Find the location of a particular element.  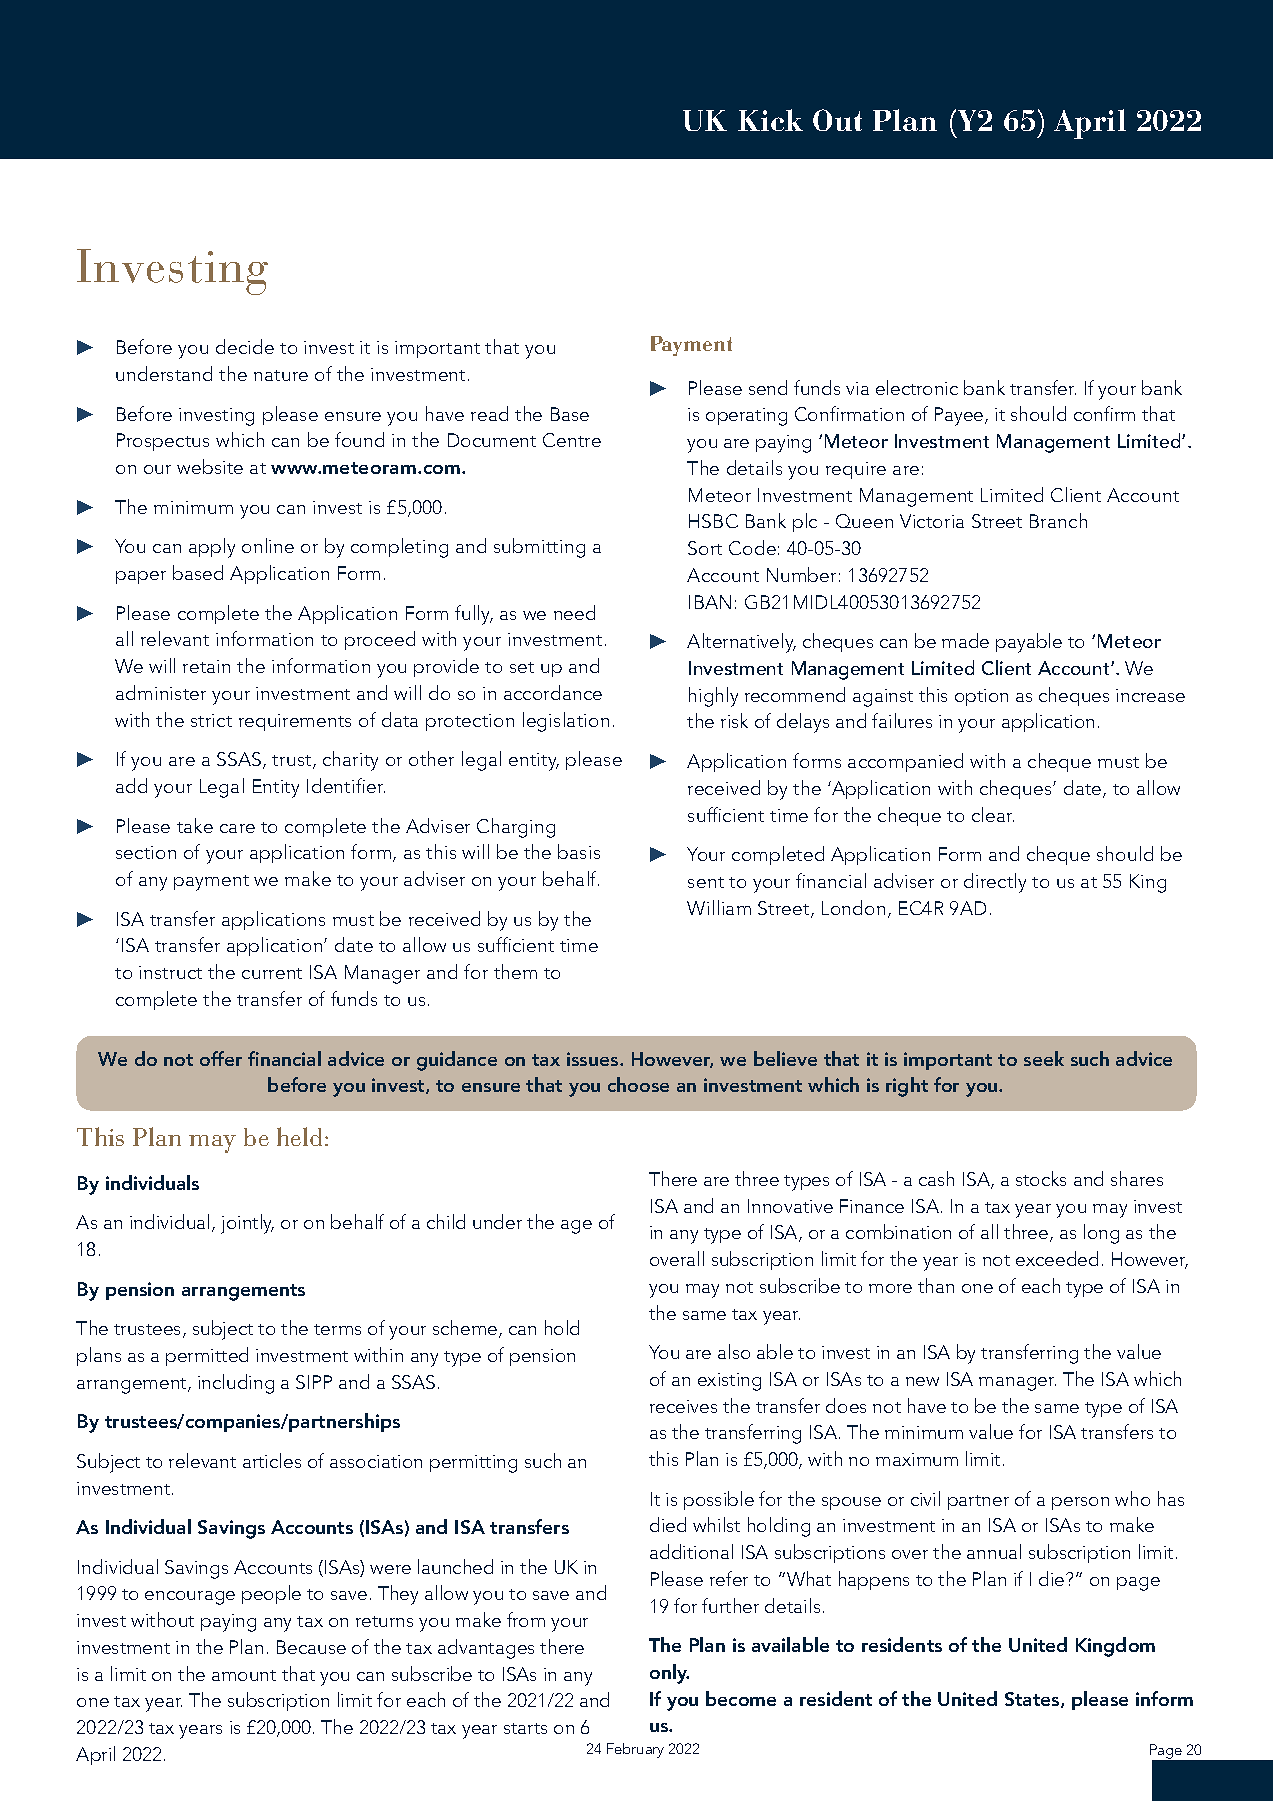

Kick is located at coordinates (770, 120).
